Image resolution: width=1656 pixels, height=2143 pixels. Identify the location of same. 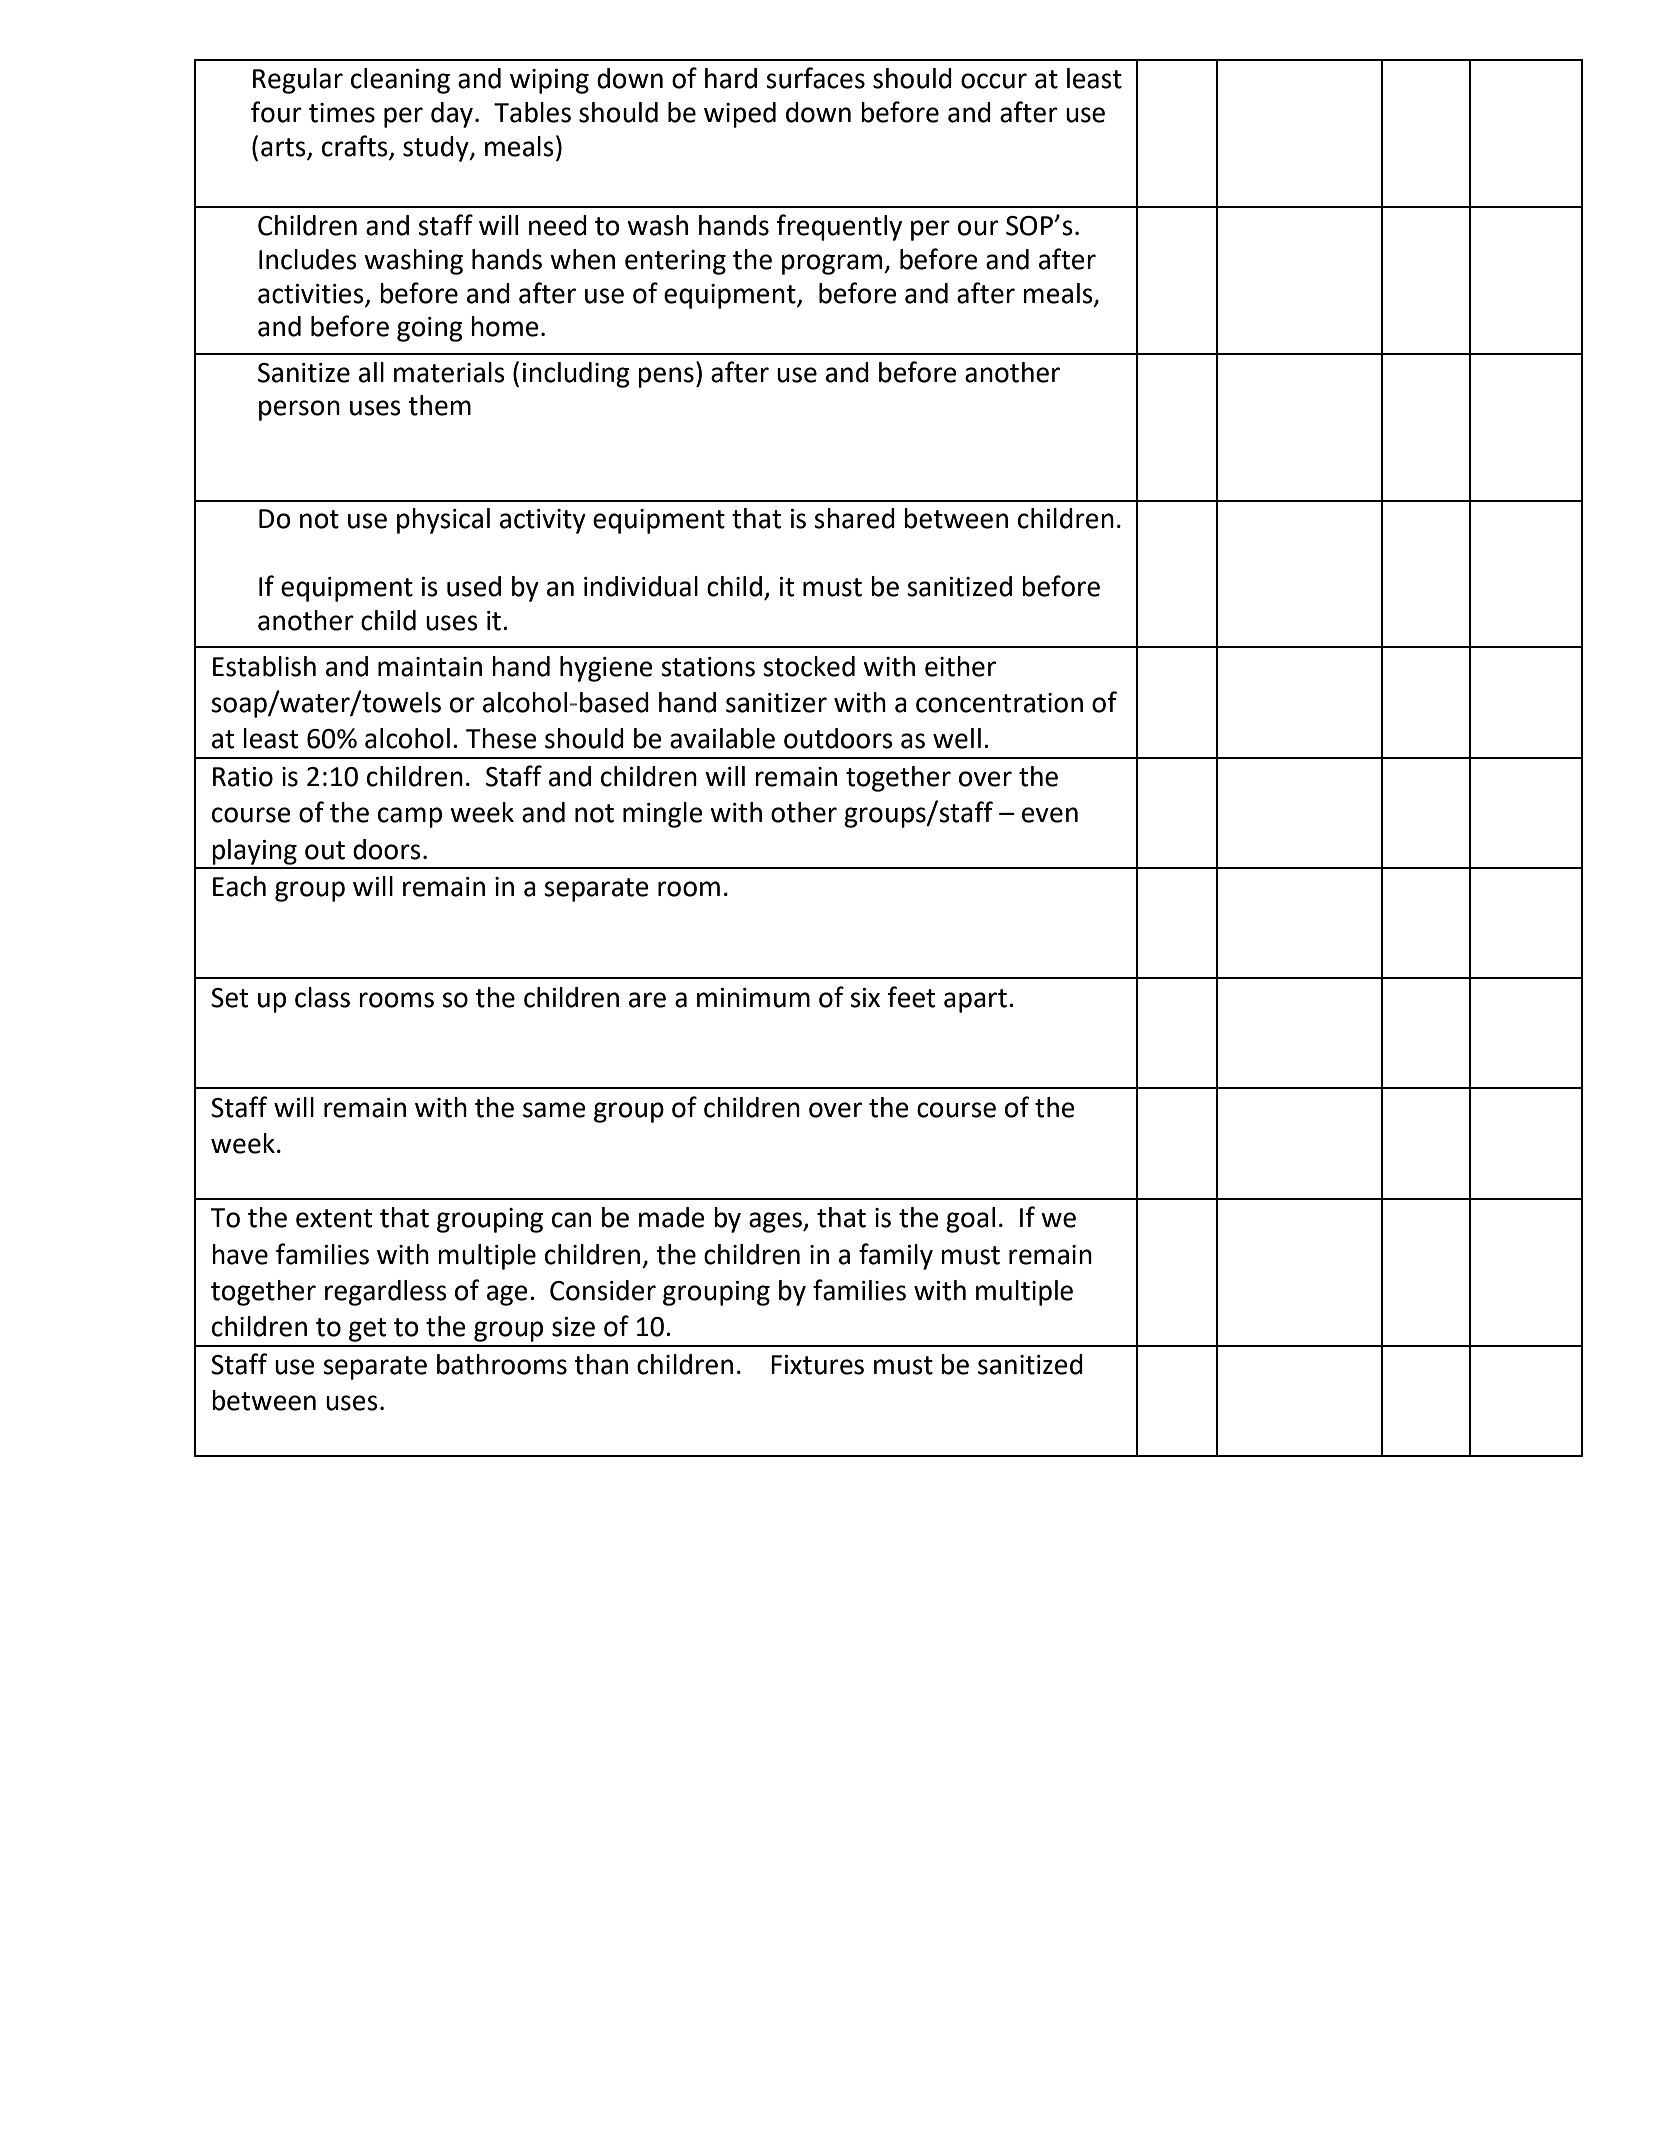
(554, 1110).
